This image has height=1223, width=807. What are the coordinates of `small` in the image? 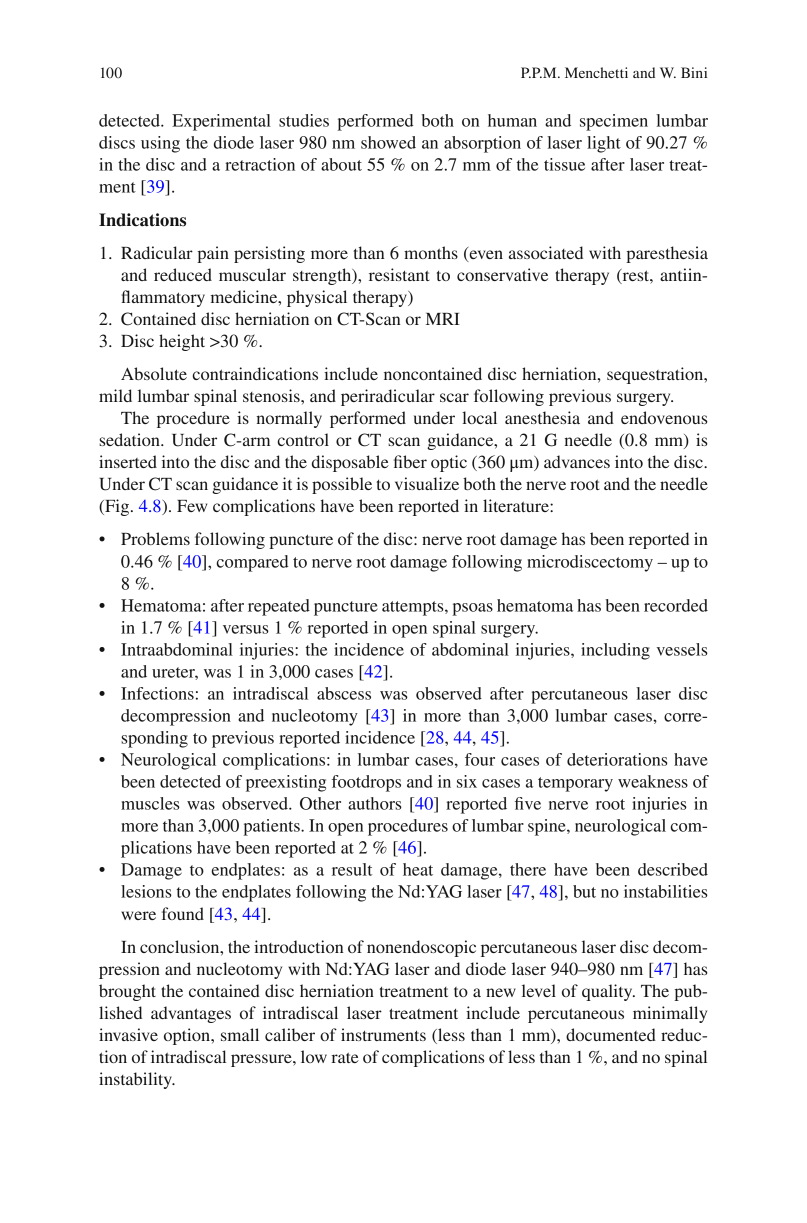 It's located at (240, 1034).
